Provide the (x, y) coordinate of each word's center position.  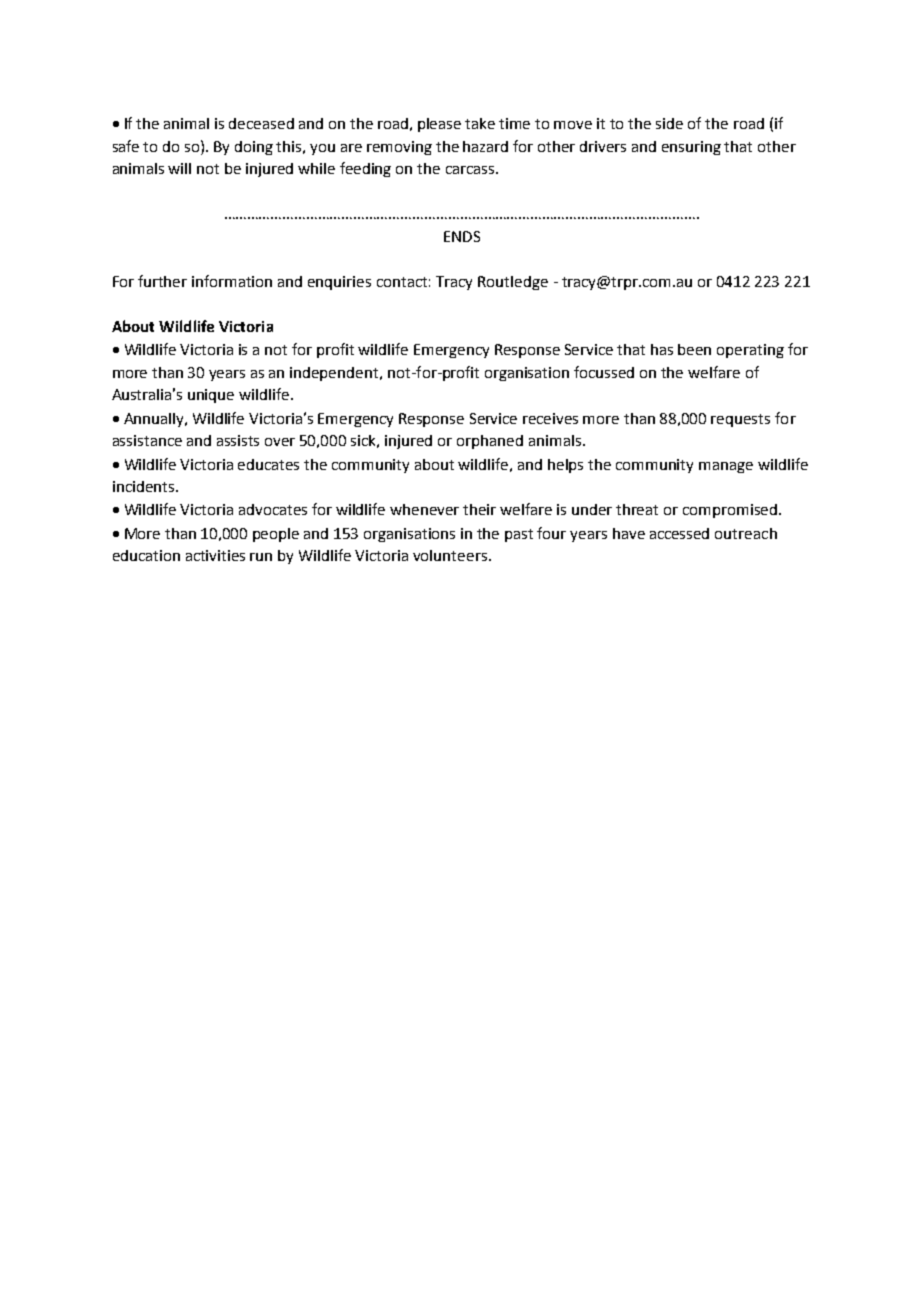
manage (726, 467)
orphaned (490, 442)
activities (215, 555)
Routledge (513, 283)
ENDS (462, 236)
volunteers (451, 555)
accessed (679, 533)
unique (211, 396)
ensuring (691, 148)
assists (238, 440)
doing (254, 148)
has (662, 349)
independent (335, 374)
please (439, 125)
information (232, 281)
